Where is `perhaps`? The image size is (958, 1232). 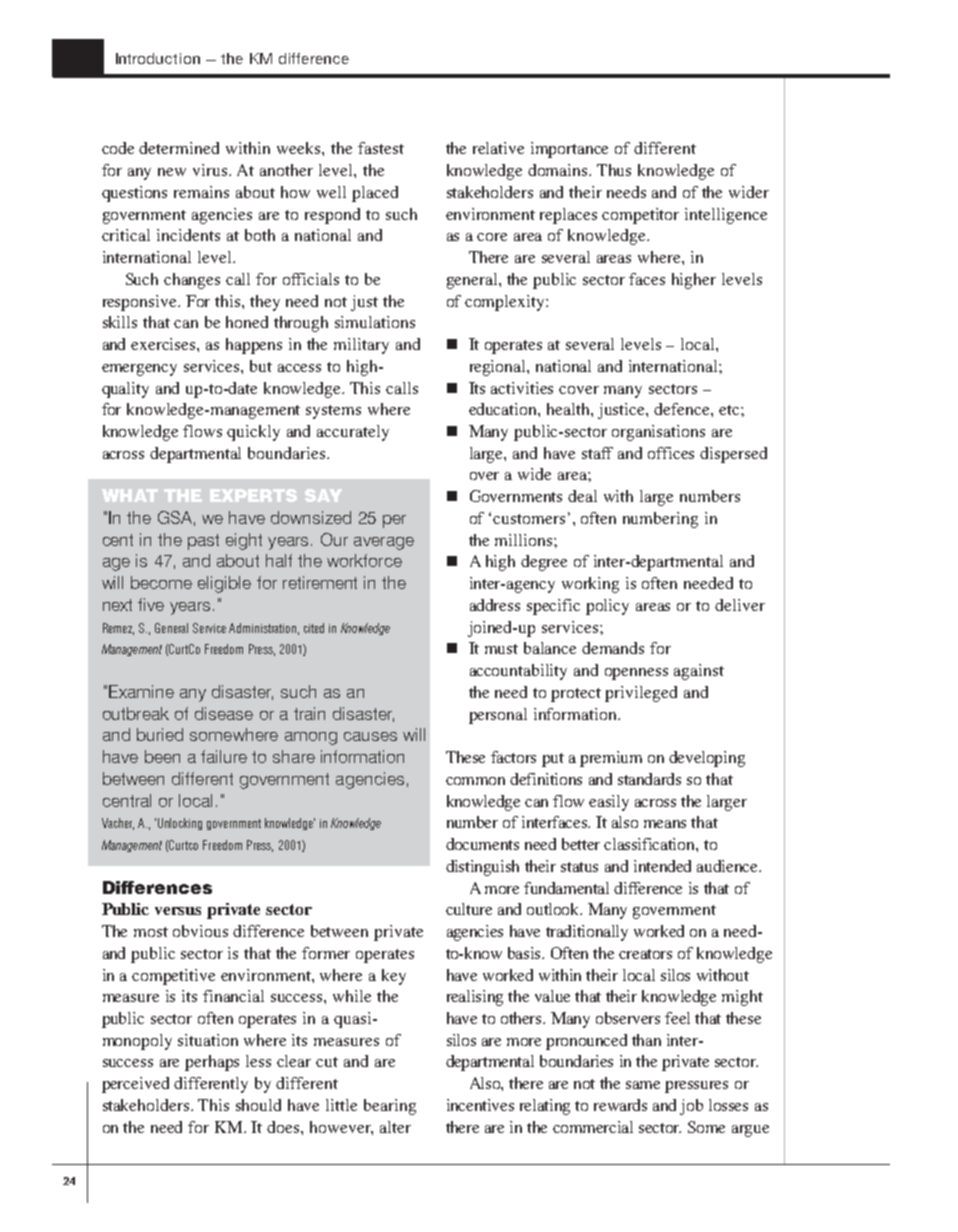 perhaps is located at coordinates (212, 1063).
